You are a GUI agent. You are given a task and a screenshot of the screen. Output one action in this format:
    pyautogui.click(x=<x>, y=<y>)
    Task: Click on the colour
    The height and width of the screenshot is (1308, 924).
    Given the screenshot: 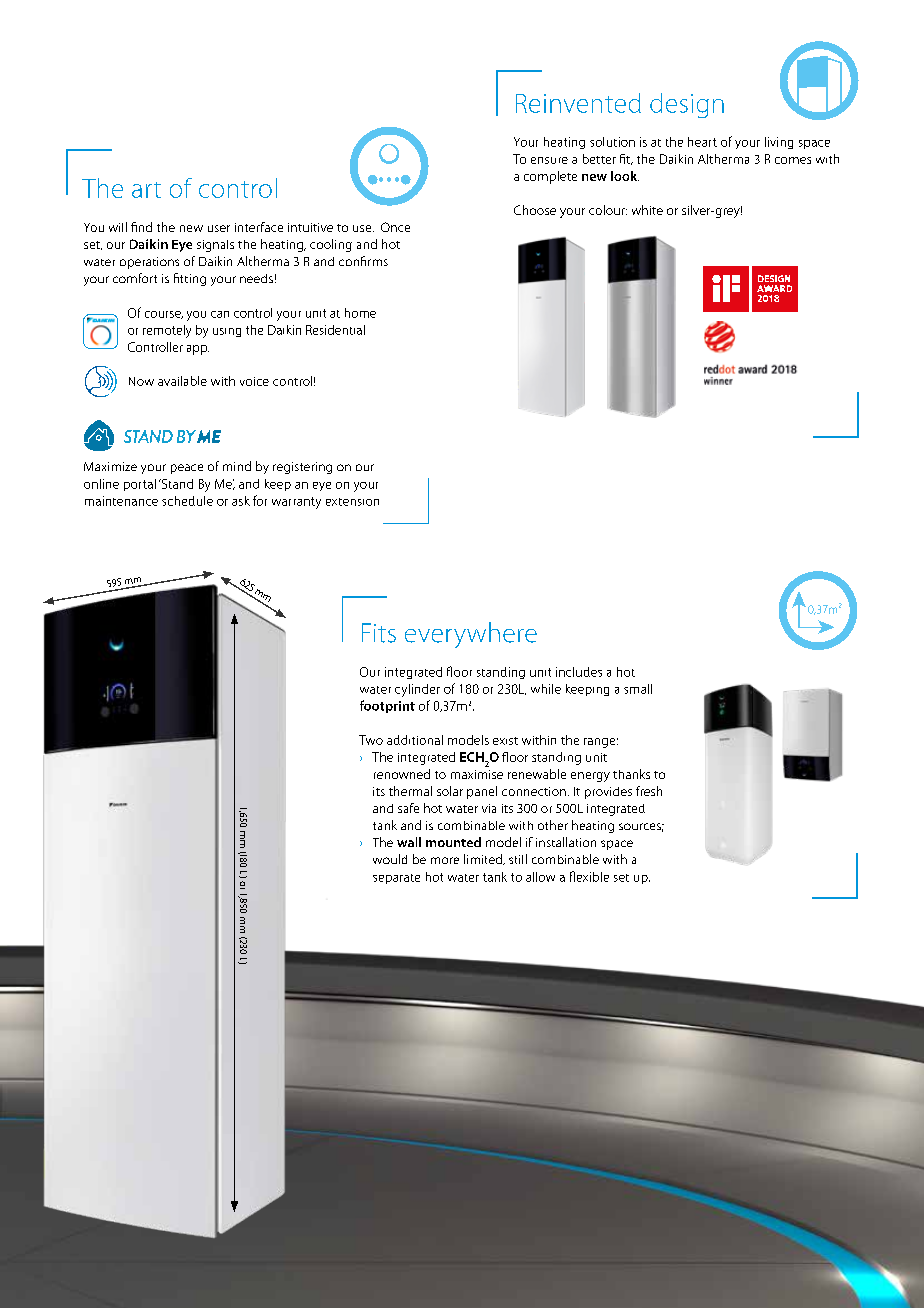 What is the action you would take?
    pyautogui.click(x=608, y=210)
